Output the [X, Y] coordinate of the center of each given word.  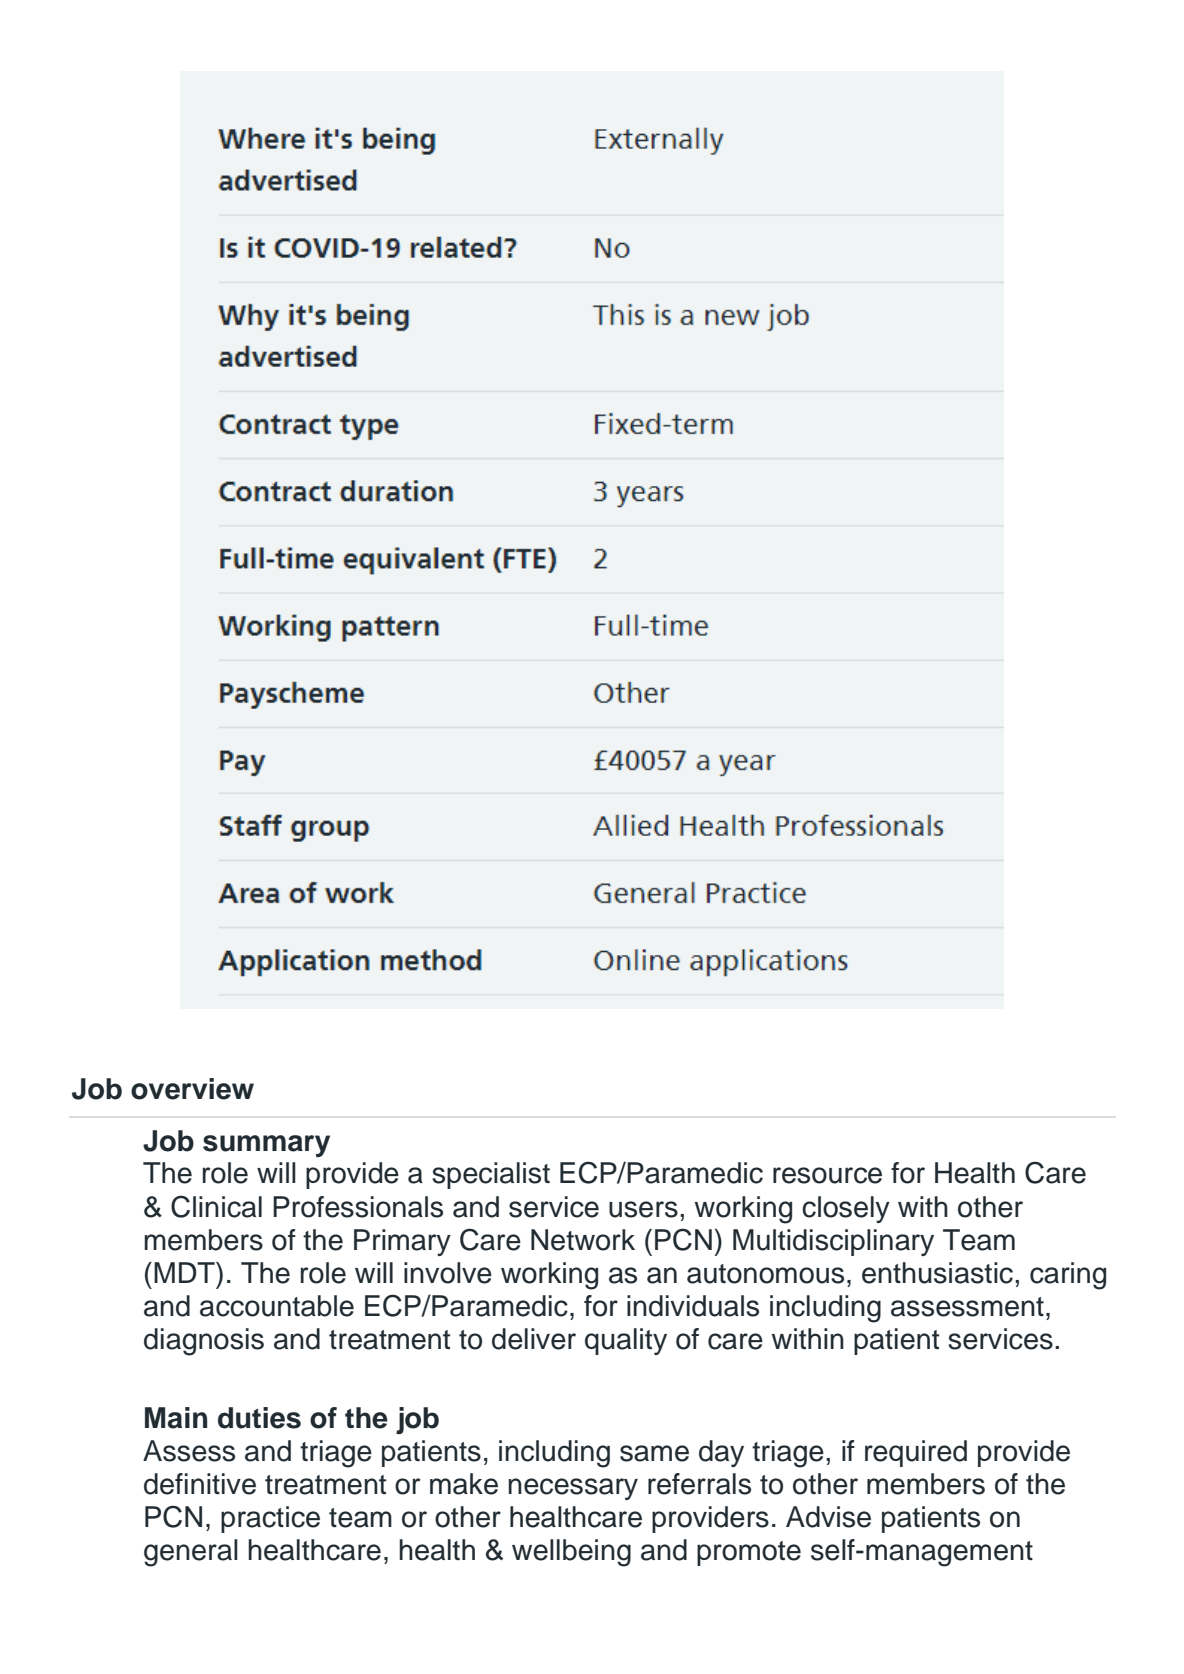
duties [259, 1418]
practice [270, 1519]
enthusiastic [937, 1273]
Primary [402, 1242]
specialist [491, 1175]
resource [827, 1175]
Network [583, 1240]
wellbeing [571, 1553]
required [916, 1453]
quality [626, 1341]
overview [192, 1089]
